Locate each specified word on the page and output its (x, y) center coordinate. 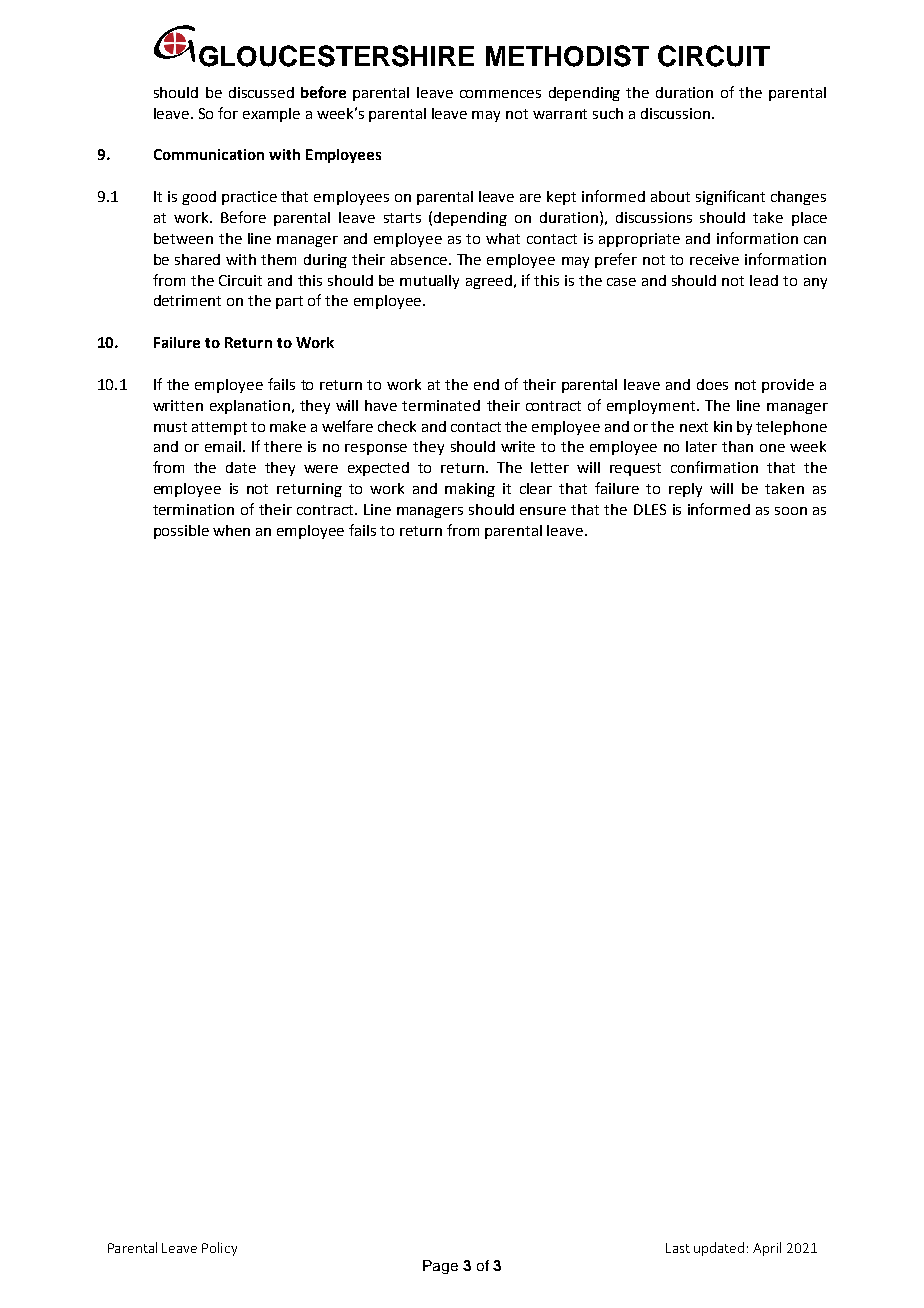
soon (791, 511)
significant (730, 197)
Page (440, 1267)
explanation (250, 407)
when (231, 530)
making (470, 490)
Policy (219, 1249)
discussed (261, 92)
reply (685, 490)
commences (500, 94)
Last (678, 1248)
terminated (441, 405)
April (767, 1249)
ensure (543, 511)
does (712, 384)
